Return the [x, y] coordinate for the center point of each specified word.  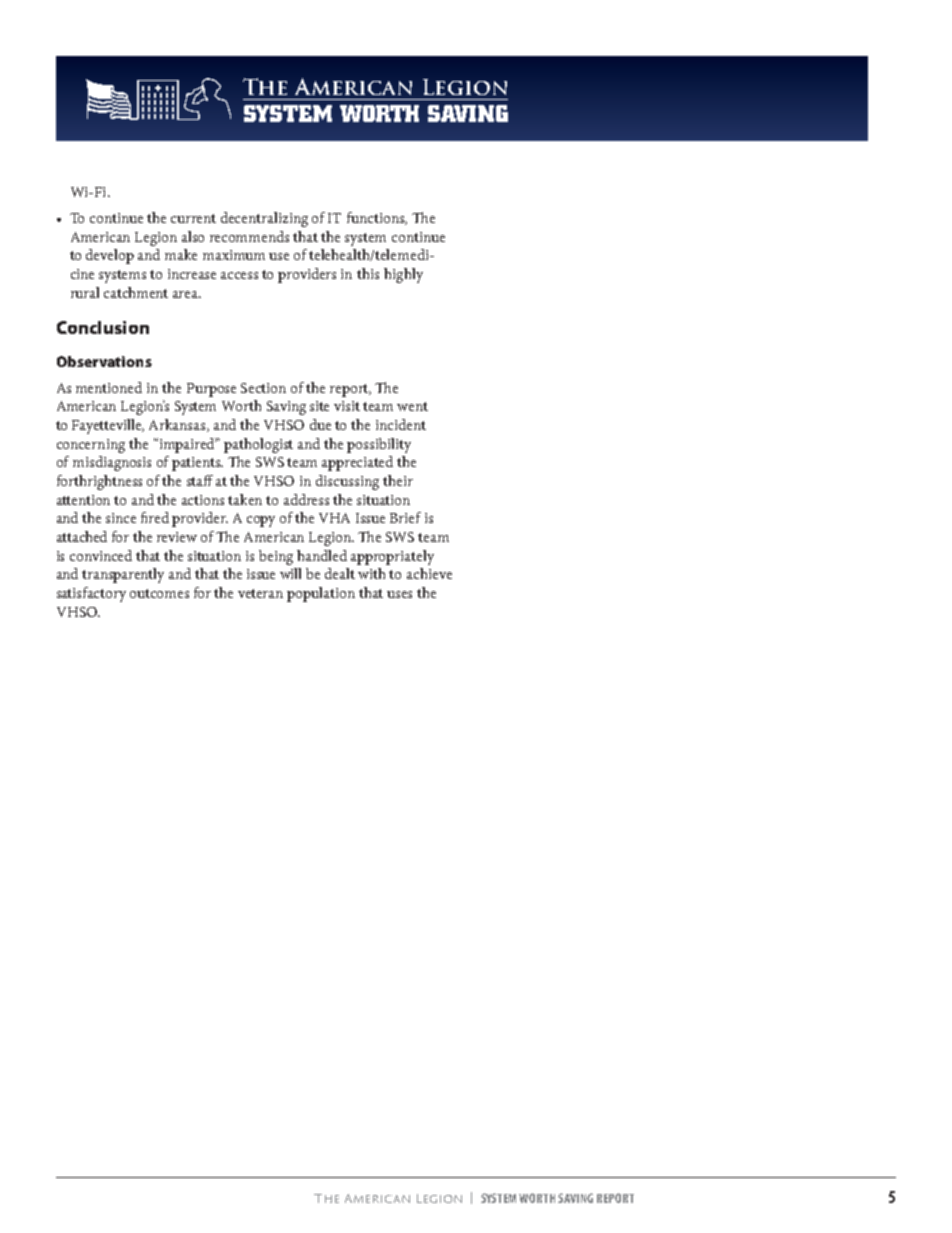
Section [263, 388]
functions [377, 218]
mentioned [109, 387]
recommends [249, 236]
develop [110, 256]
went [412, 406]
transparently [123, 575]
